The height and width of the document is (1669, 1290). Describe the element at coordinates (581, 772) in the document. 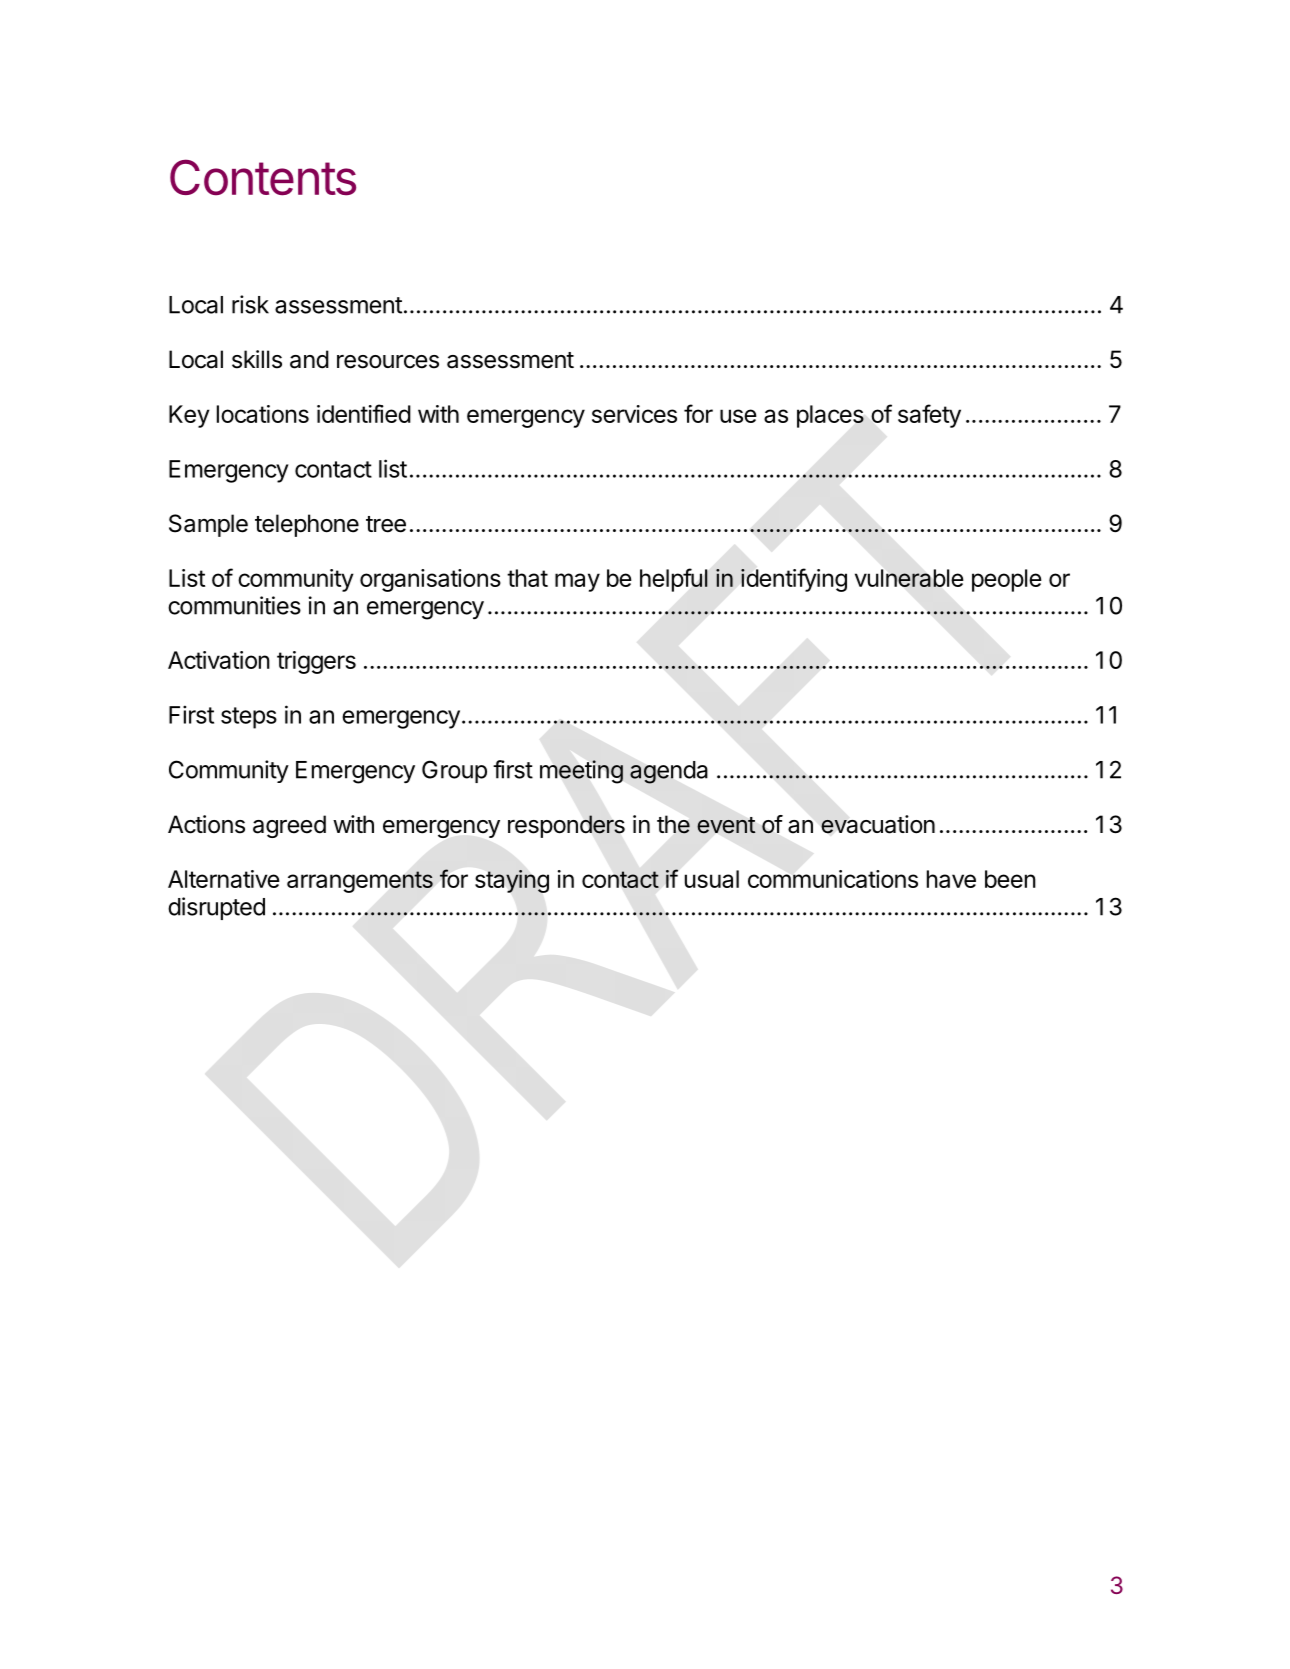

I see `meeting` at that location.
